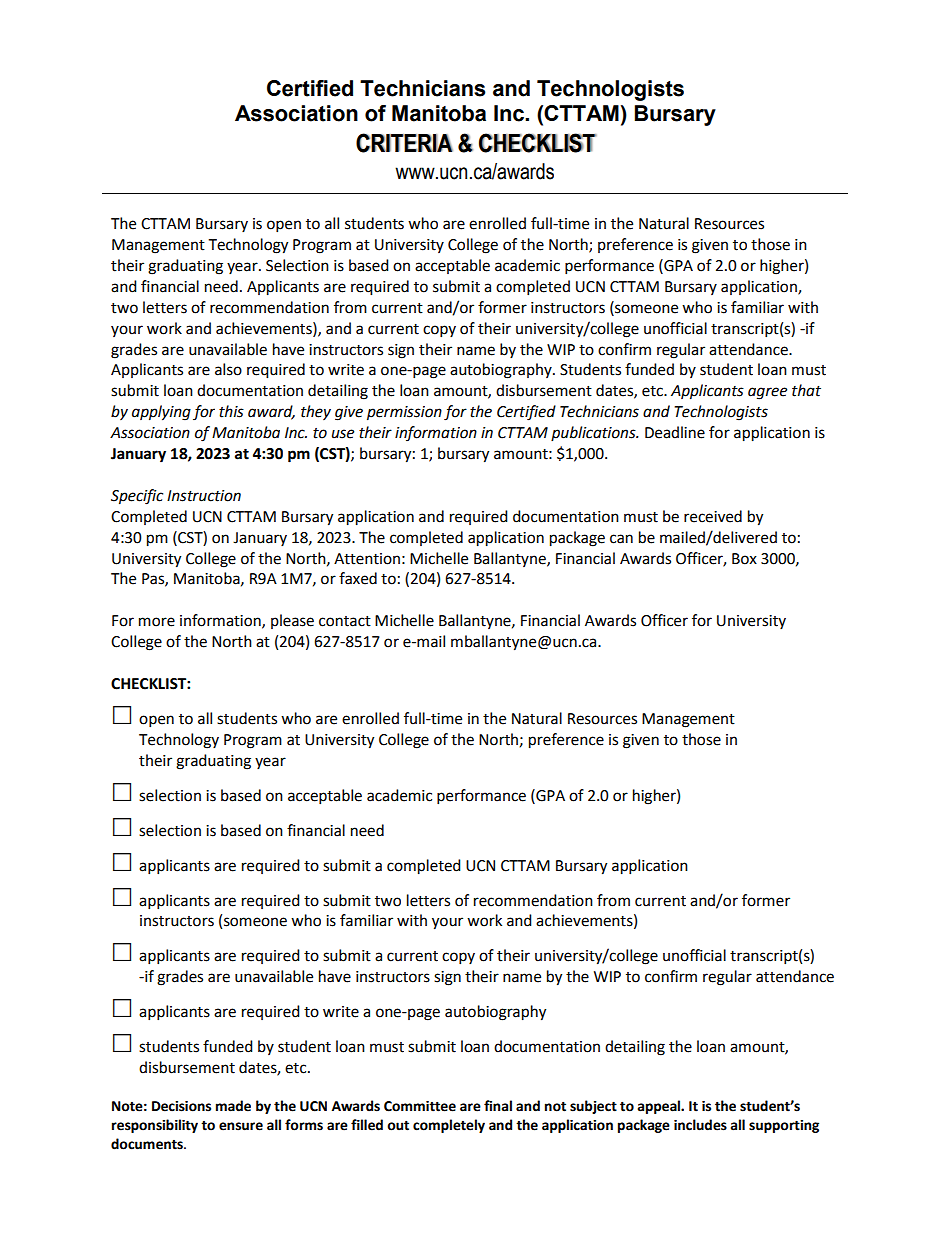 This image has width=952, height=1233. I want to click on also, so click(228, 369).
